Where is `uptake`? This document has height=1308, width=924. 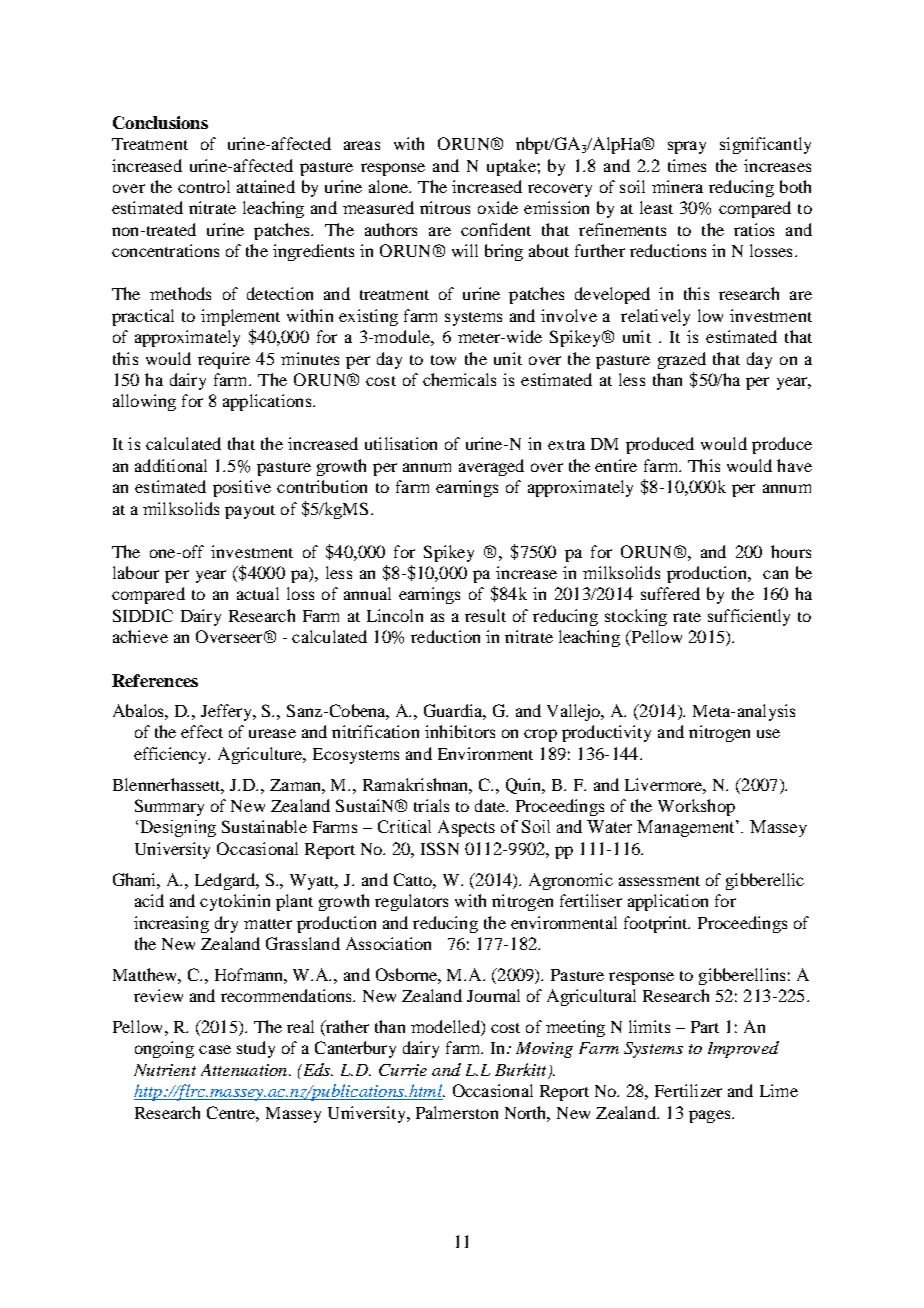 uptake is located at coordinates (512, 167).
